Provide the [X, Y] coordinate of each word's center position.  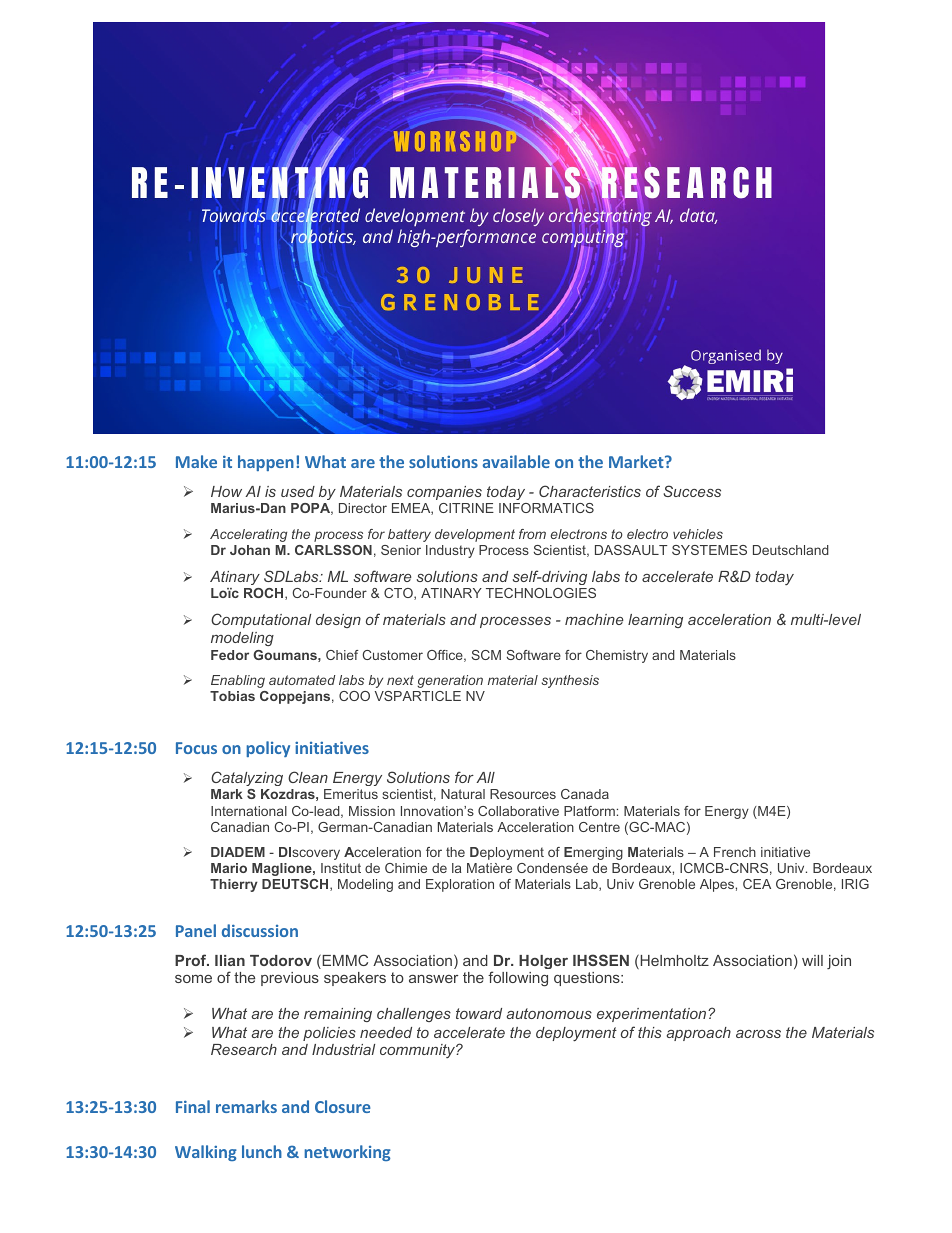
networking [347, 1153]
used [298, 491]
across [758, 1034]
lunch [262, 1151]
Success [692, 491]
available [516, 461]
